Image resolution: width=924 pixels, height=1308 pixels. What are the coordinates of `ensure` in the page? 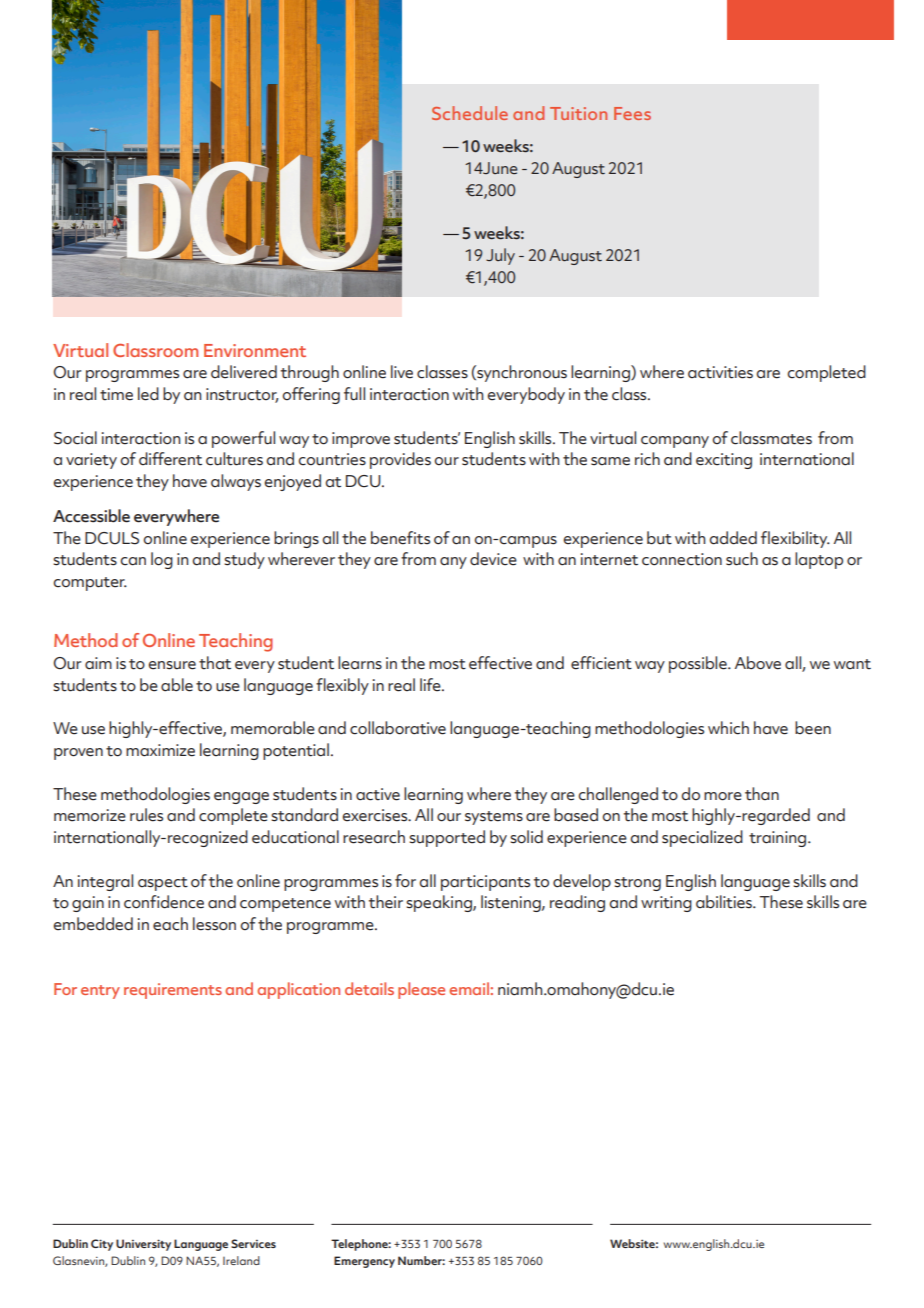 It's located at (172, 665).
